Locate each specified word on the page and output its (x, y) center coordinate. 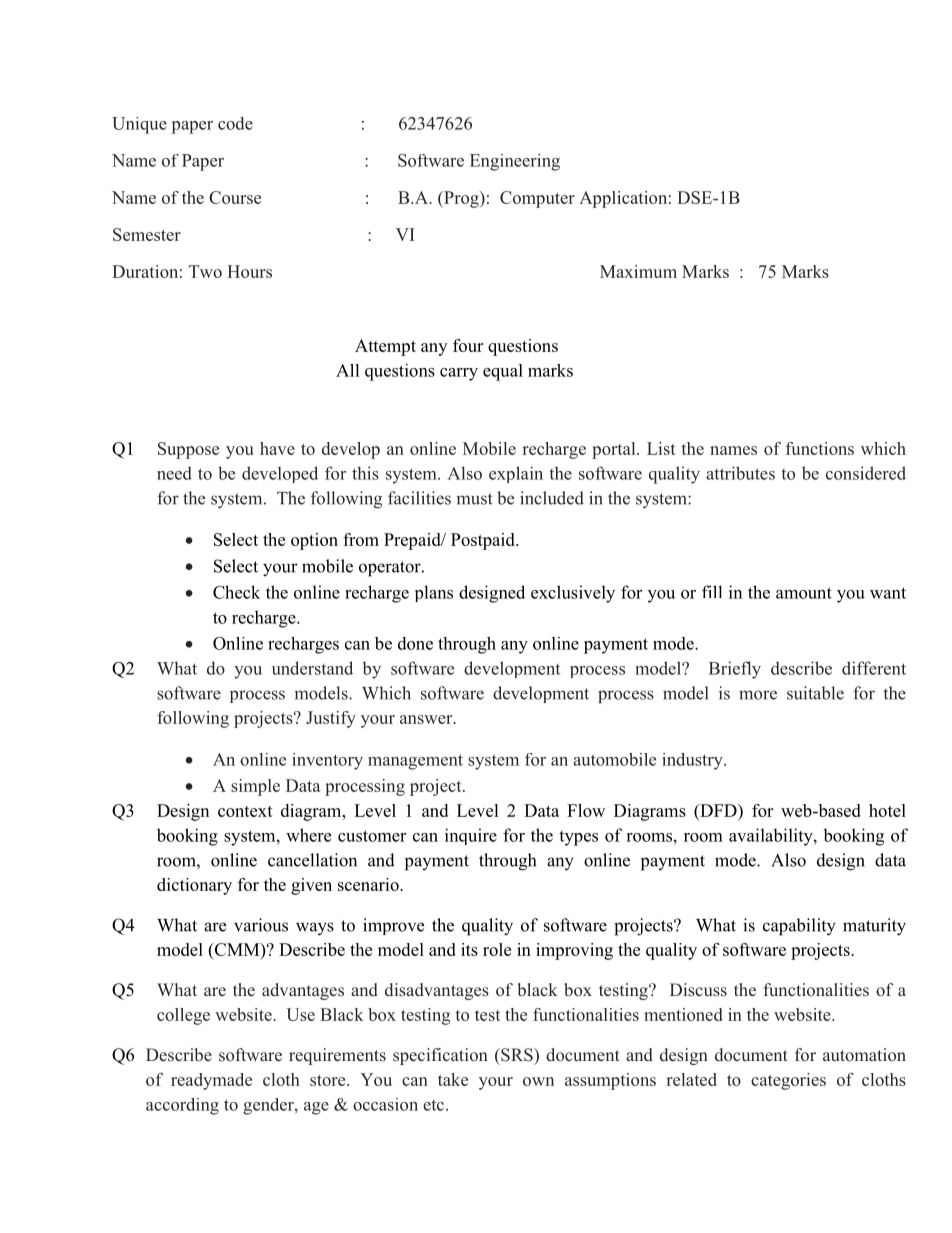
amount (804, 593)
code (235, 123)
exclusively (573, 594)
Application (623, 199)
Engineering (515, 162)
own (538, 1081)
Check (236, 592)
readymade (211, 1081)
